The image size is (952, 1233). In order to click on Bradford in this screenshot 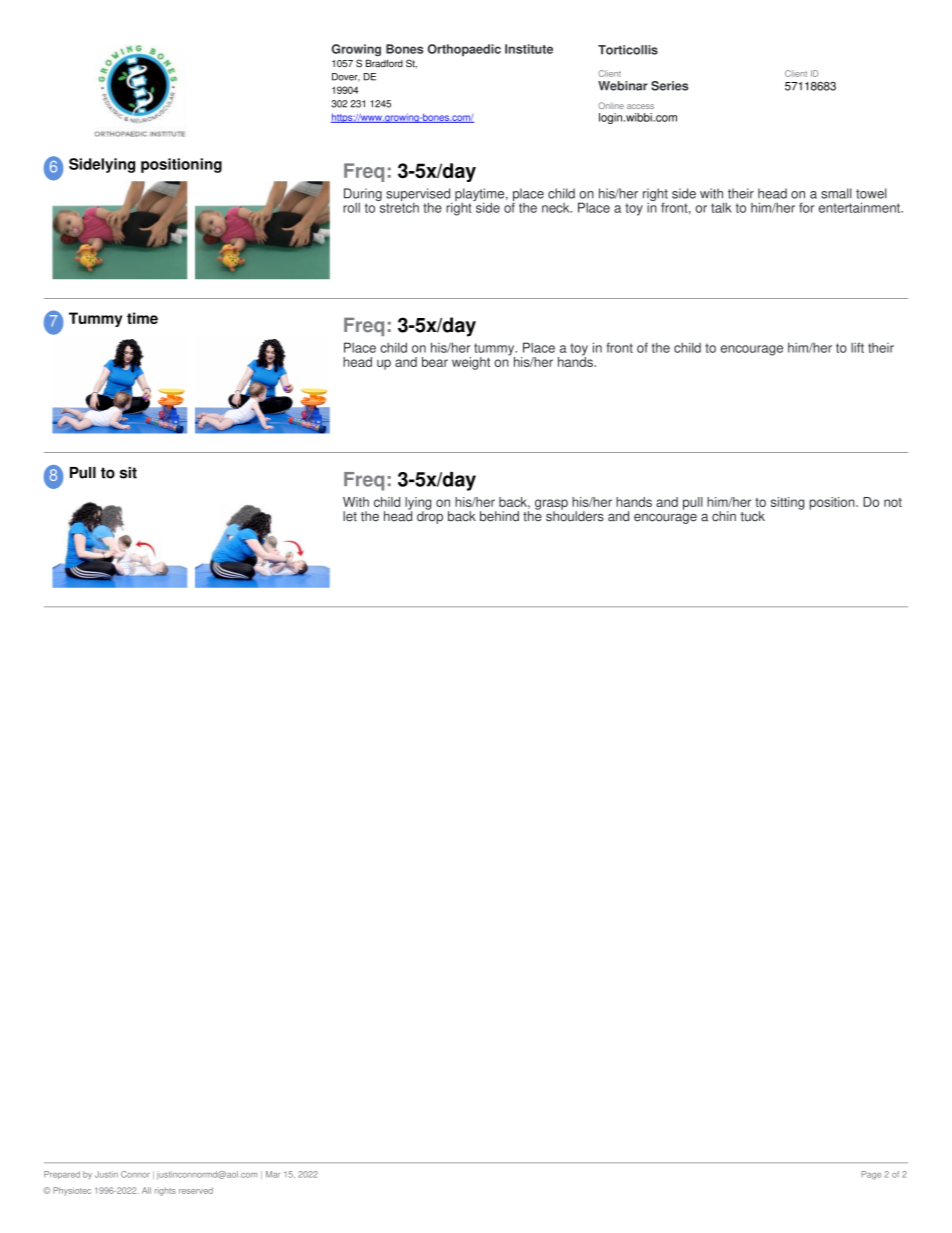, I will do `click(384, 63)`.
